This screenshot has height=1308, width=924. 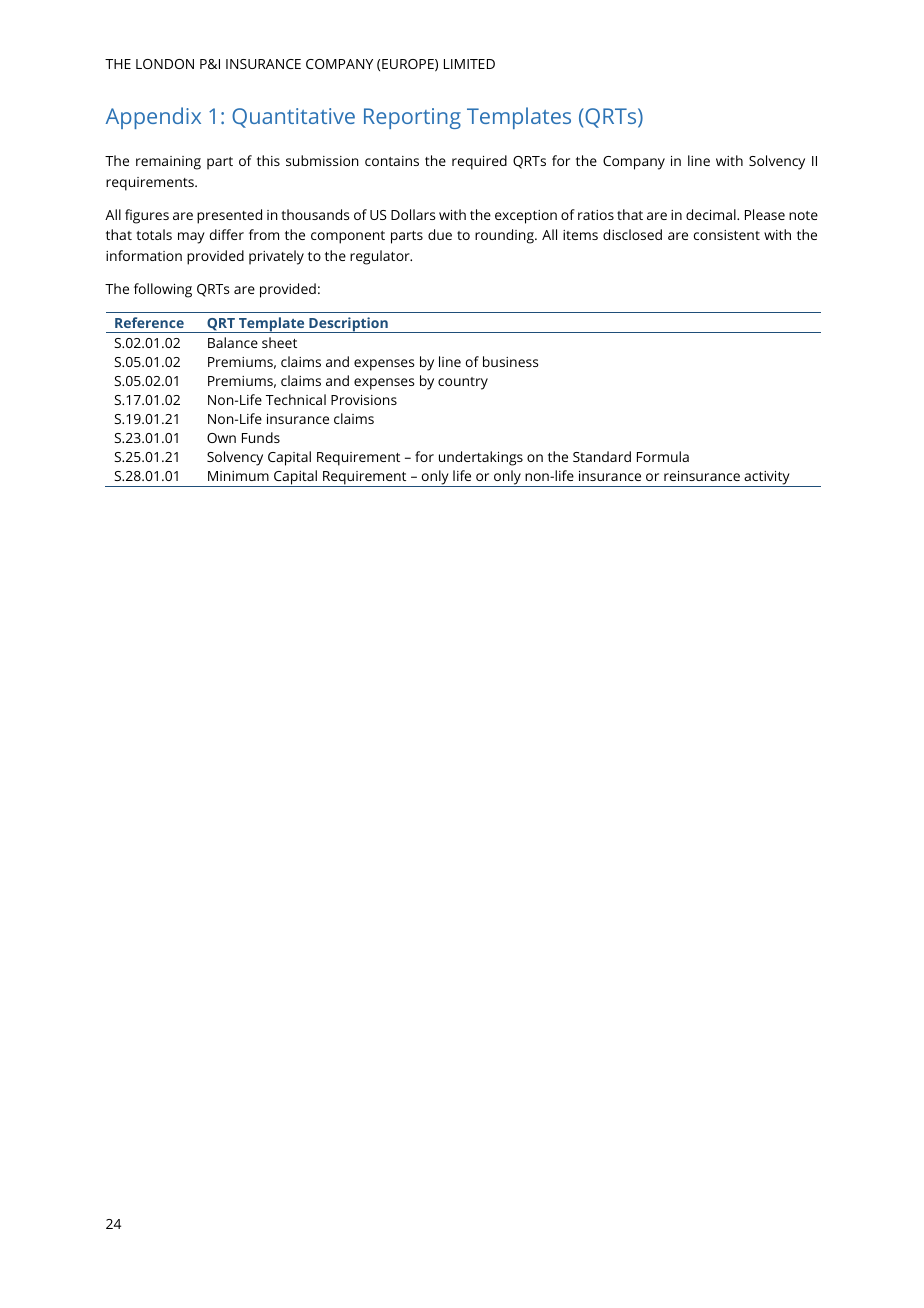 I want to click on LONDON, so click(x=165, y=64).
